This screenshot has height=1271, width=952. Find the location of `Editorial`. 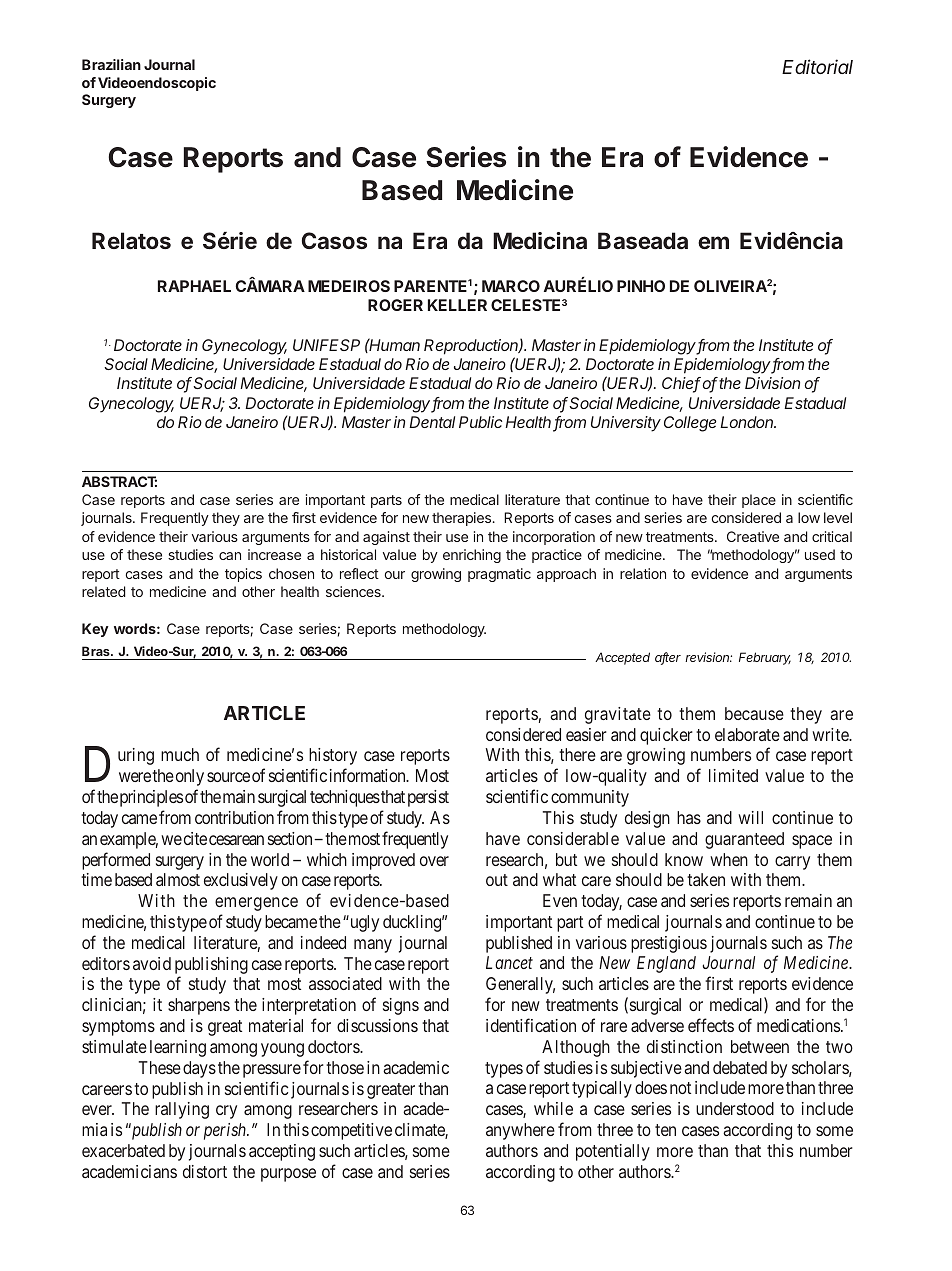

Editorial is located at coordinates (817, 66).
